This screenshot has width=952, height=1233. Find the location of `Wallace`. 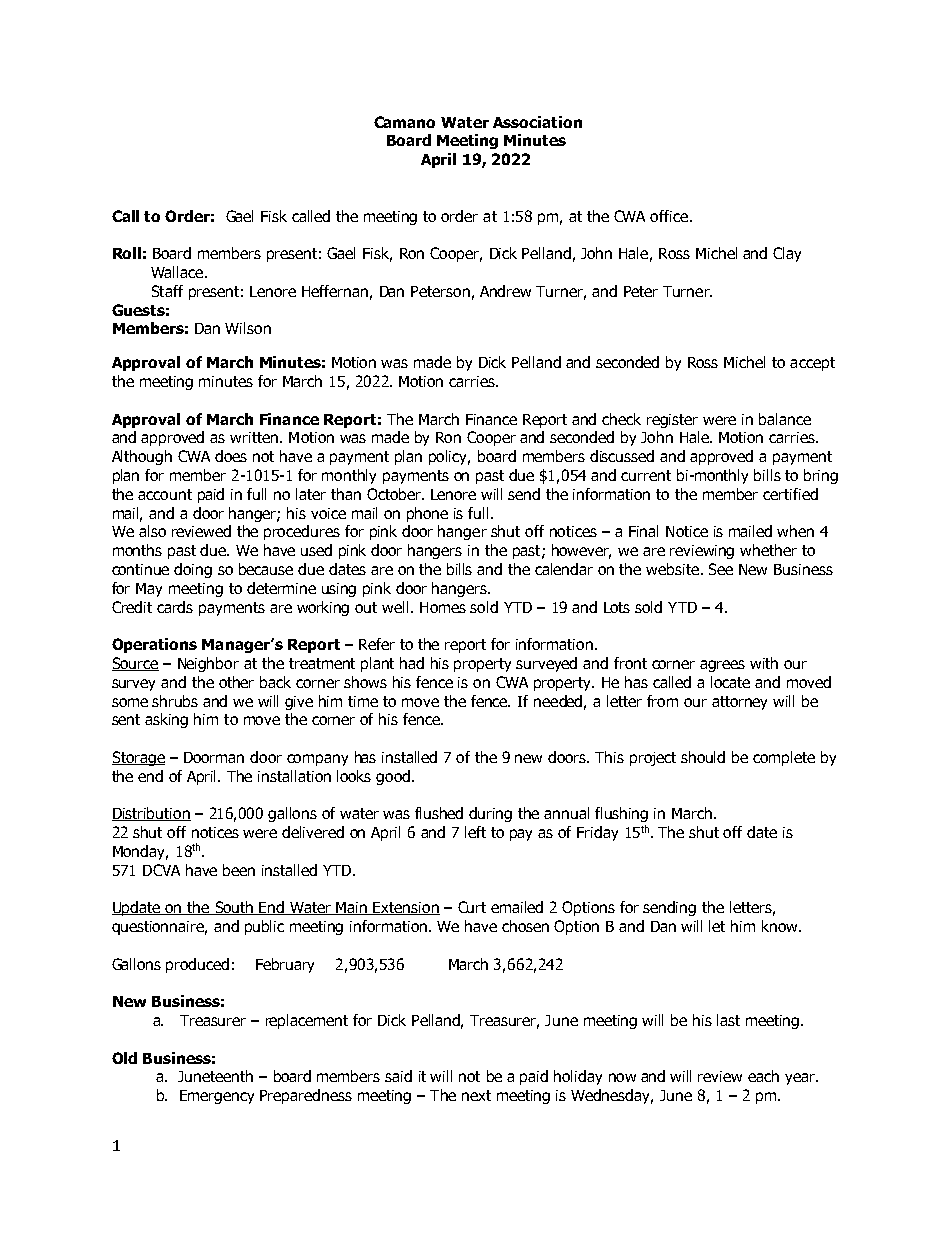

Wallace is located at coordinates (178, 272).
